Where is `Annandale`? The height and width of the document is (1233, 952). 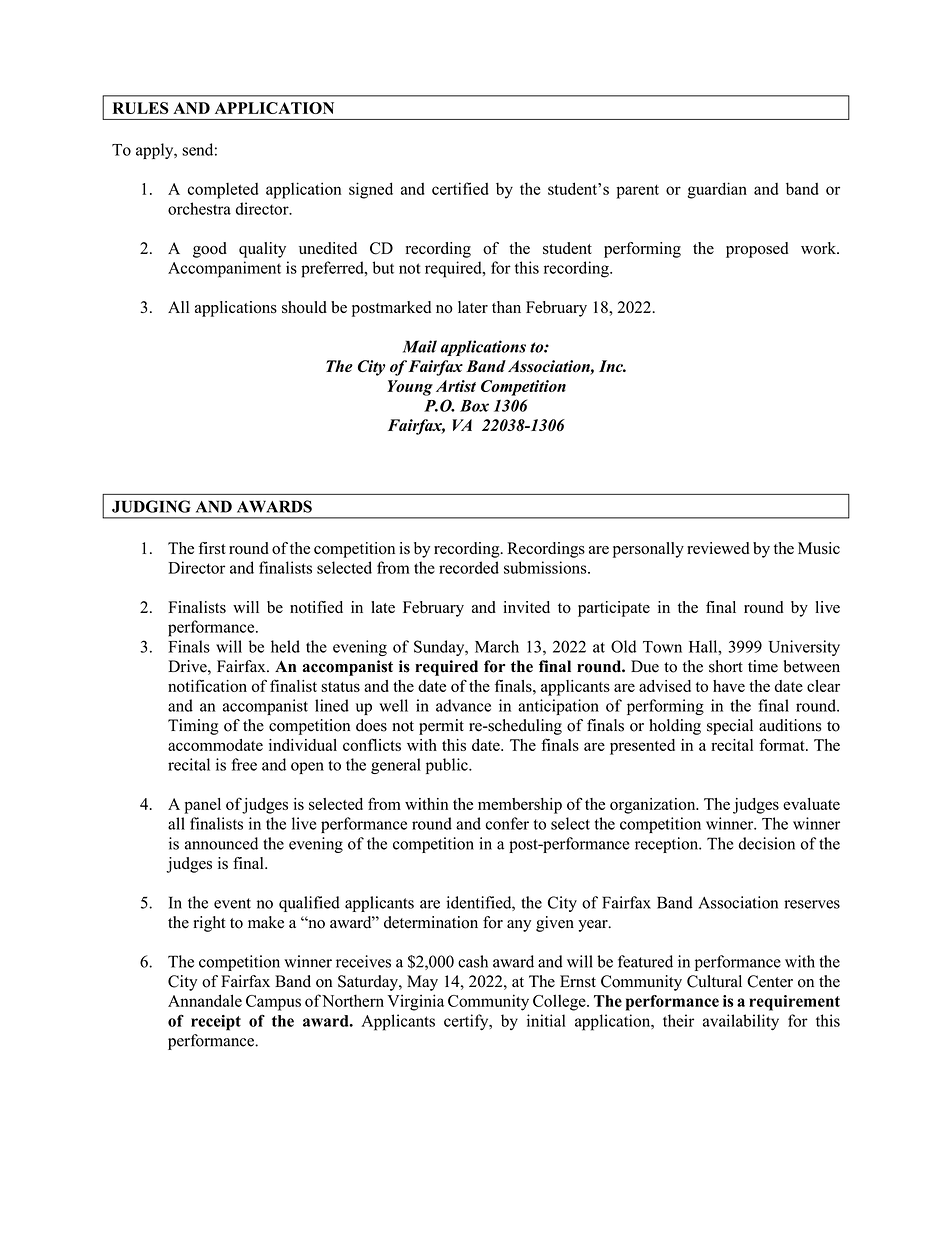 Annandale is located at coordinates (205, 1000).
